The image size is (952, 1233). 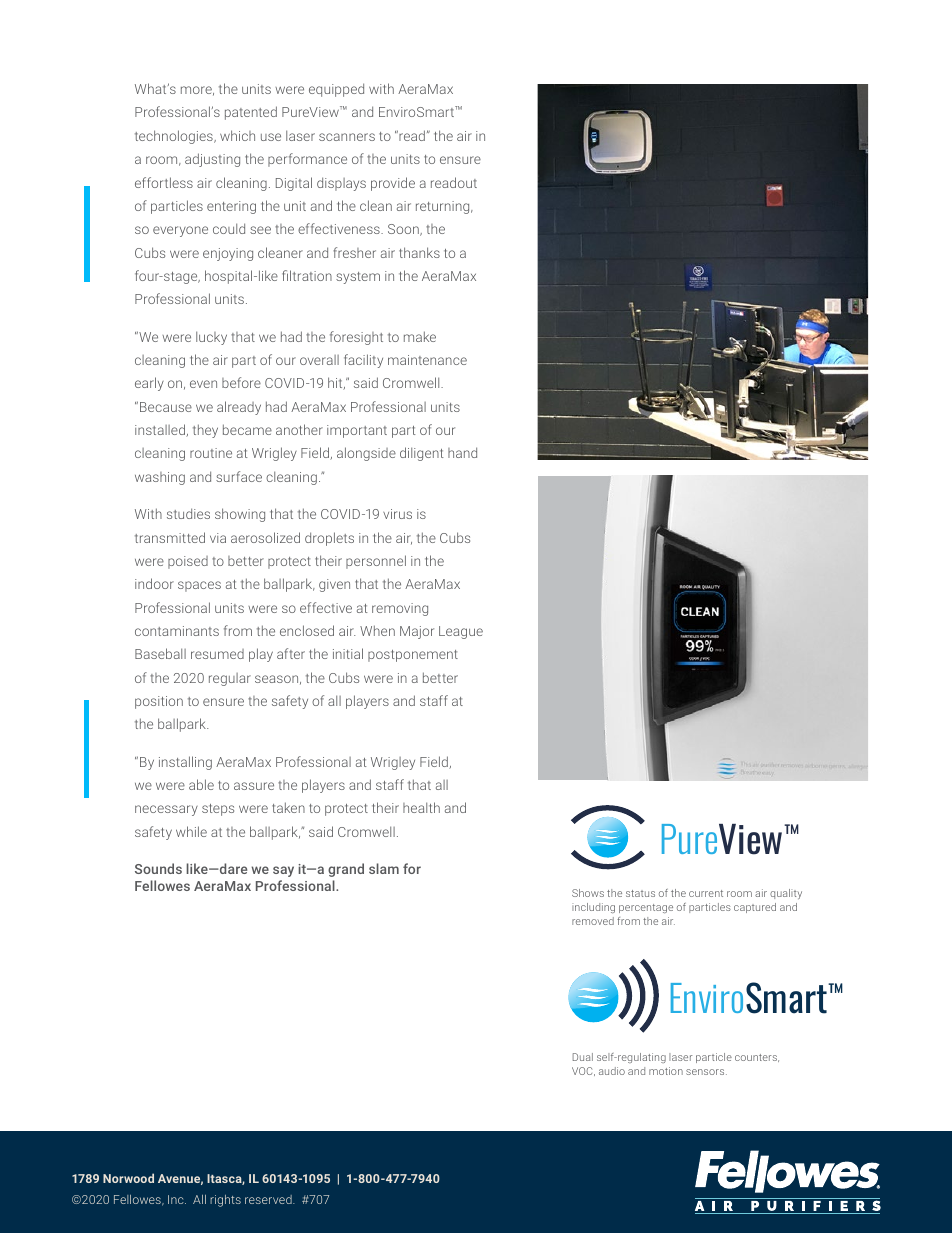 What do you see at coordinates (462, 452) in the page?
I see `hand` at bounding box center [462, 452].
